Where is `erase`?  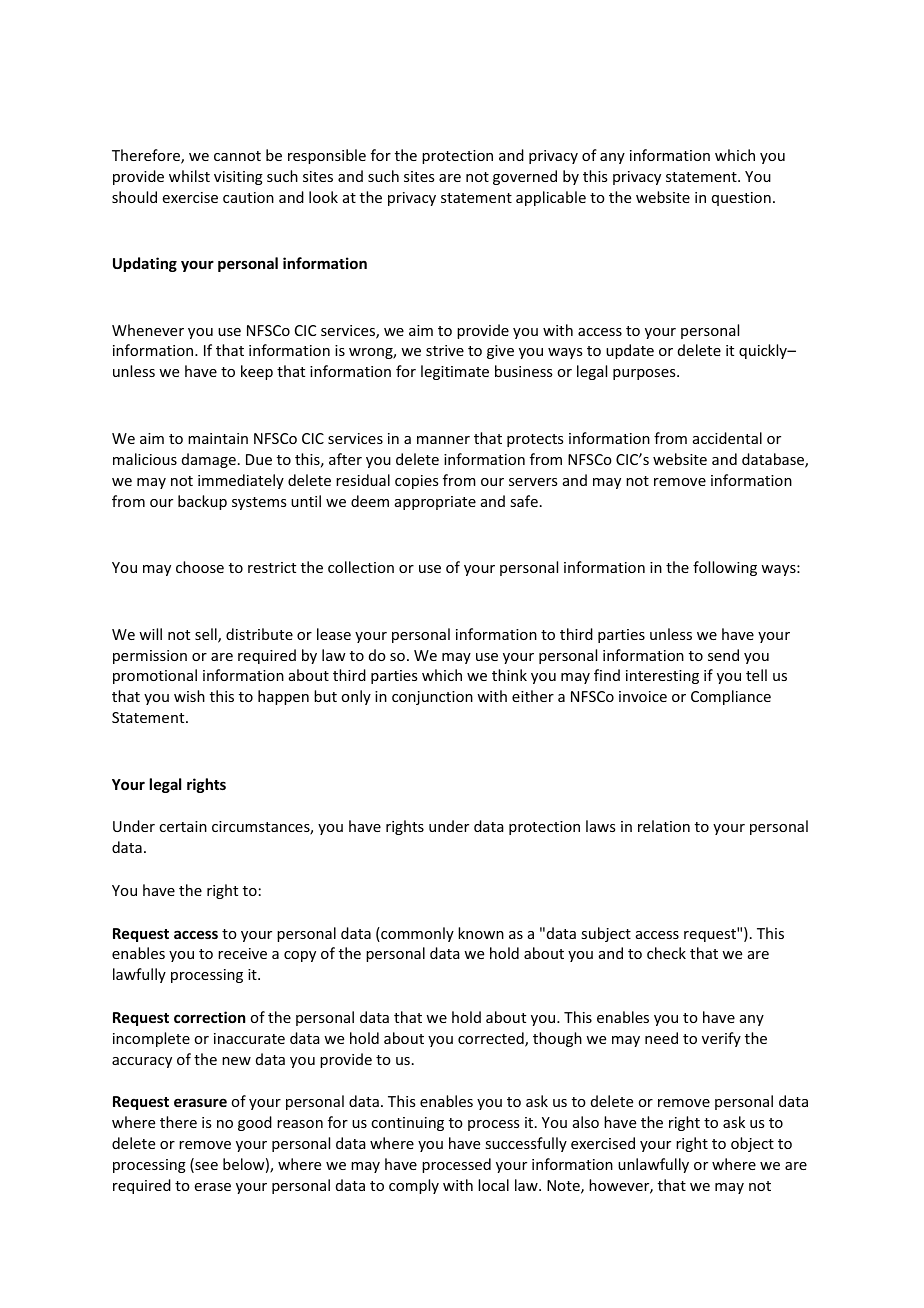 erase is located at coordinates (213, 1187).
